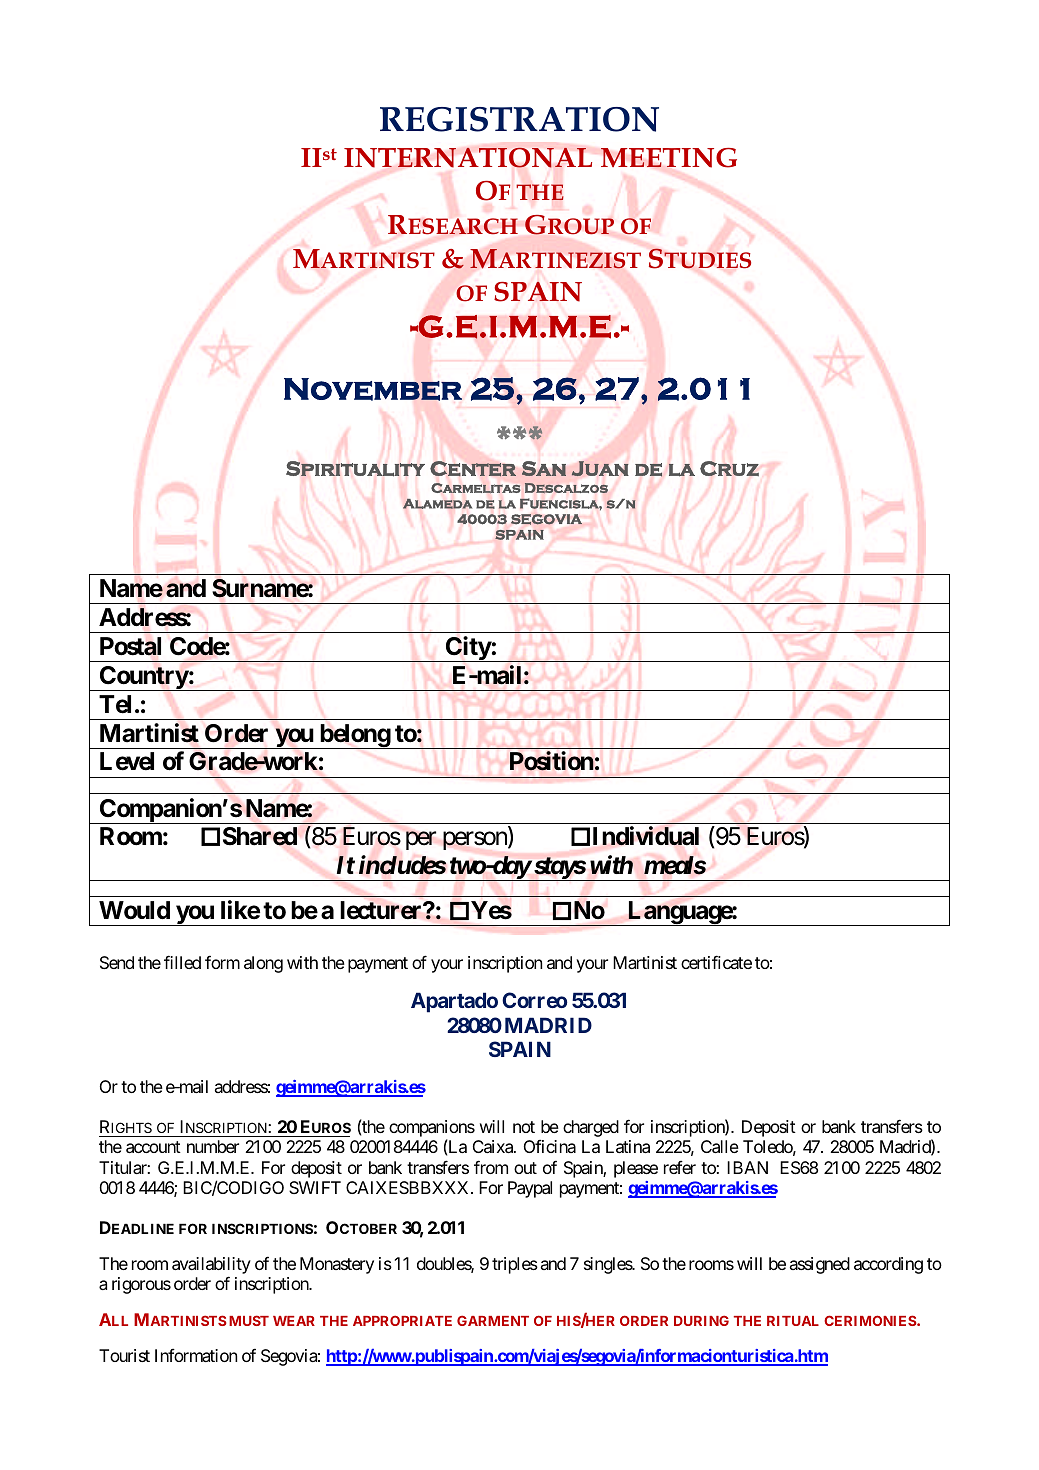 This screenshot has height=1470, width=1039. What do you see at coordinates (468, 157) in the screenshot?
I see `INTERNATIONAL` at bounding box center [468, 157].
